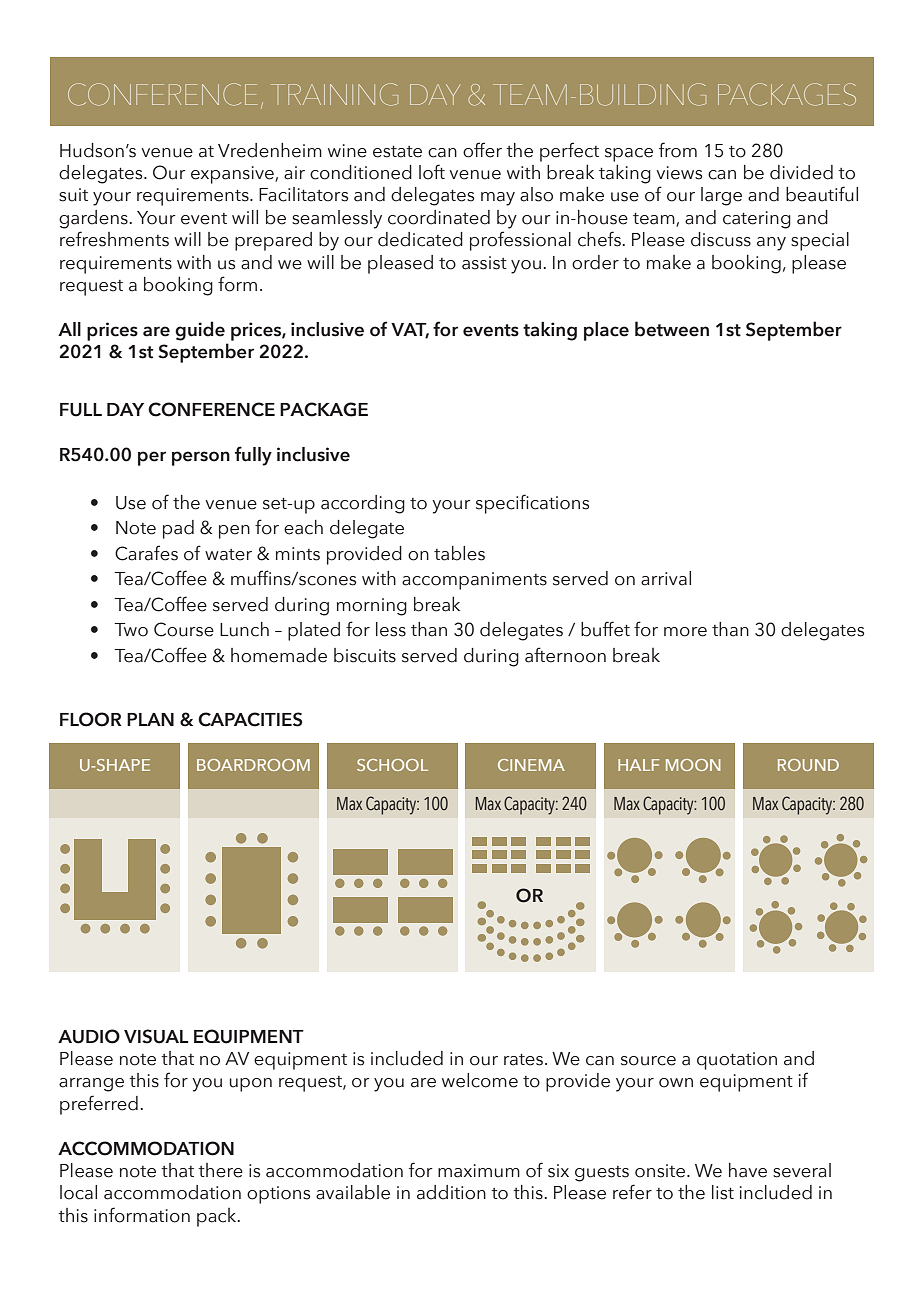 The height and width of the screenshot is (1308, 924). What do you see at coordinates (693, 765) in the screenshot?
I see `MOON` at bounding box center [693, 765].
